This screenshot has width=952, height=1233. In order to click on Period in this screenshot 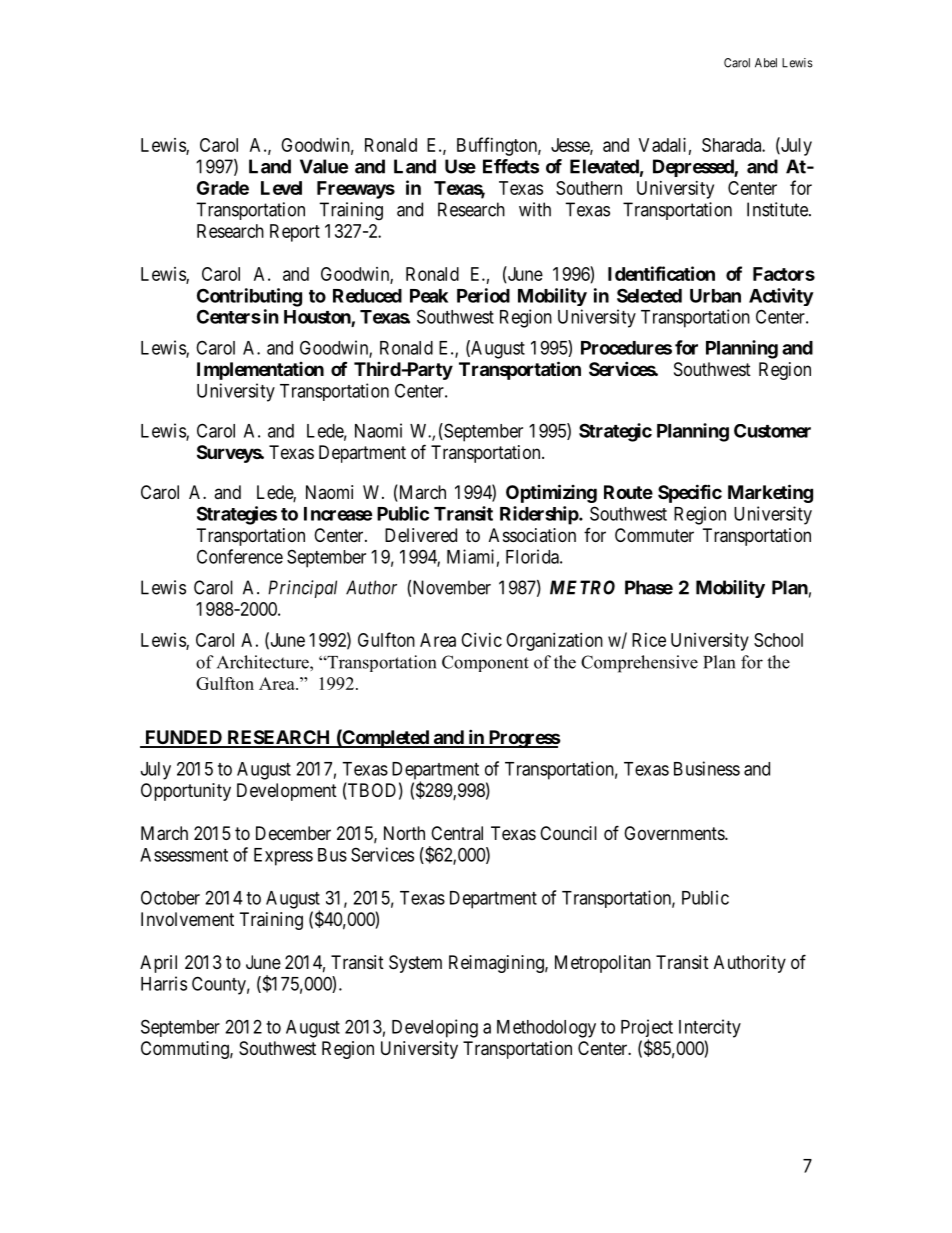, I will do `click(483, 295)`.
